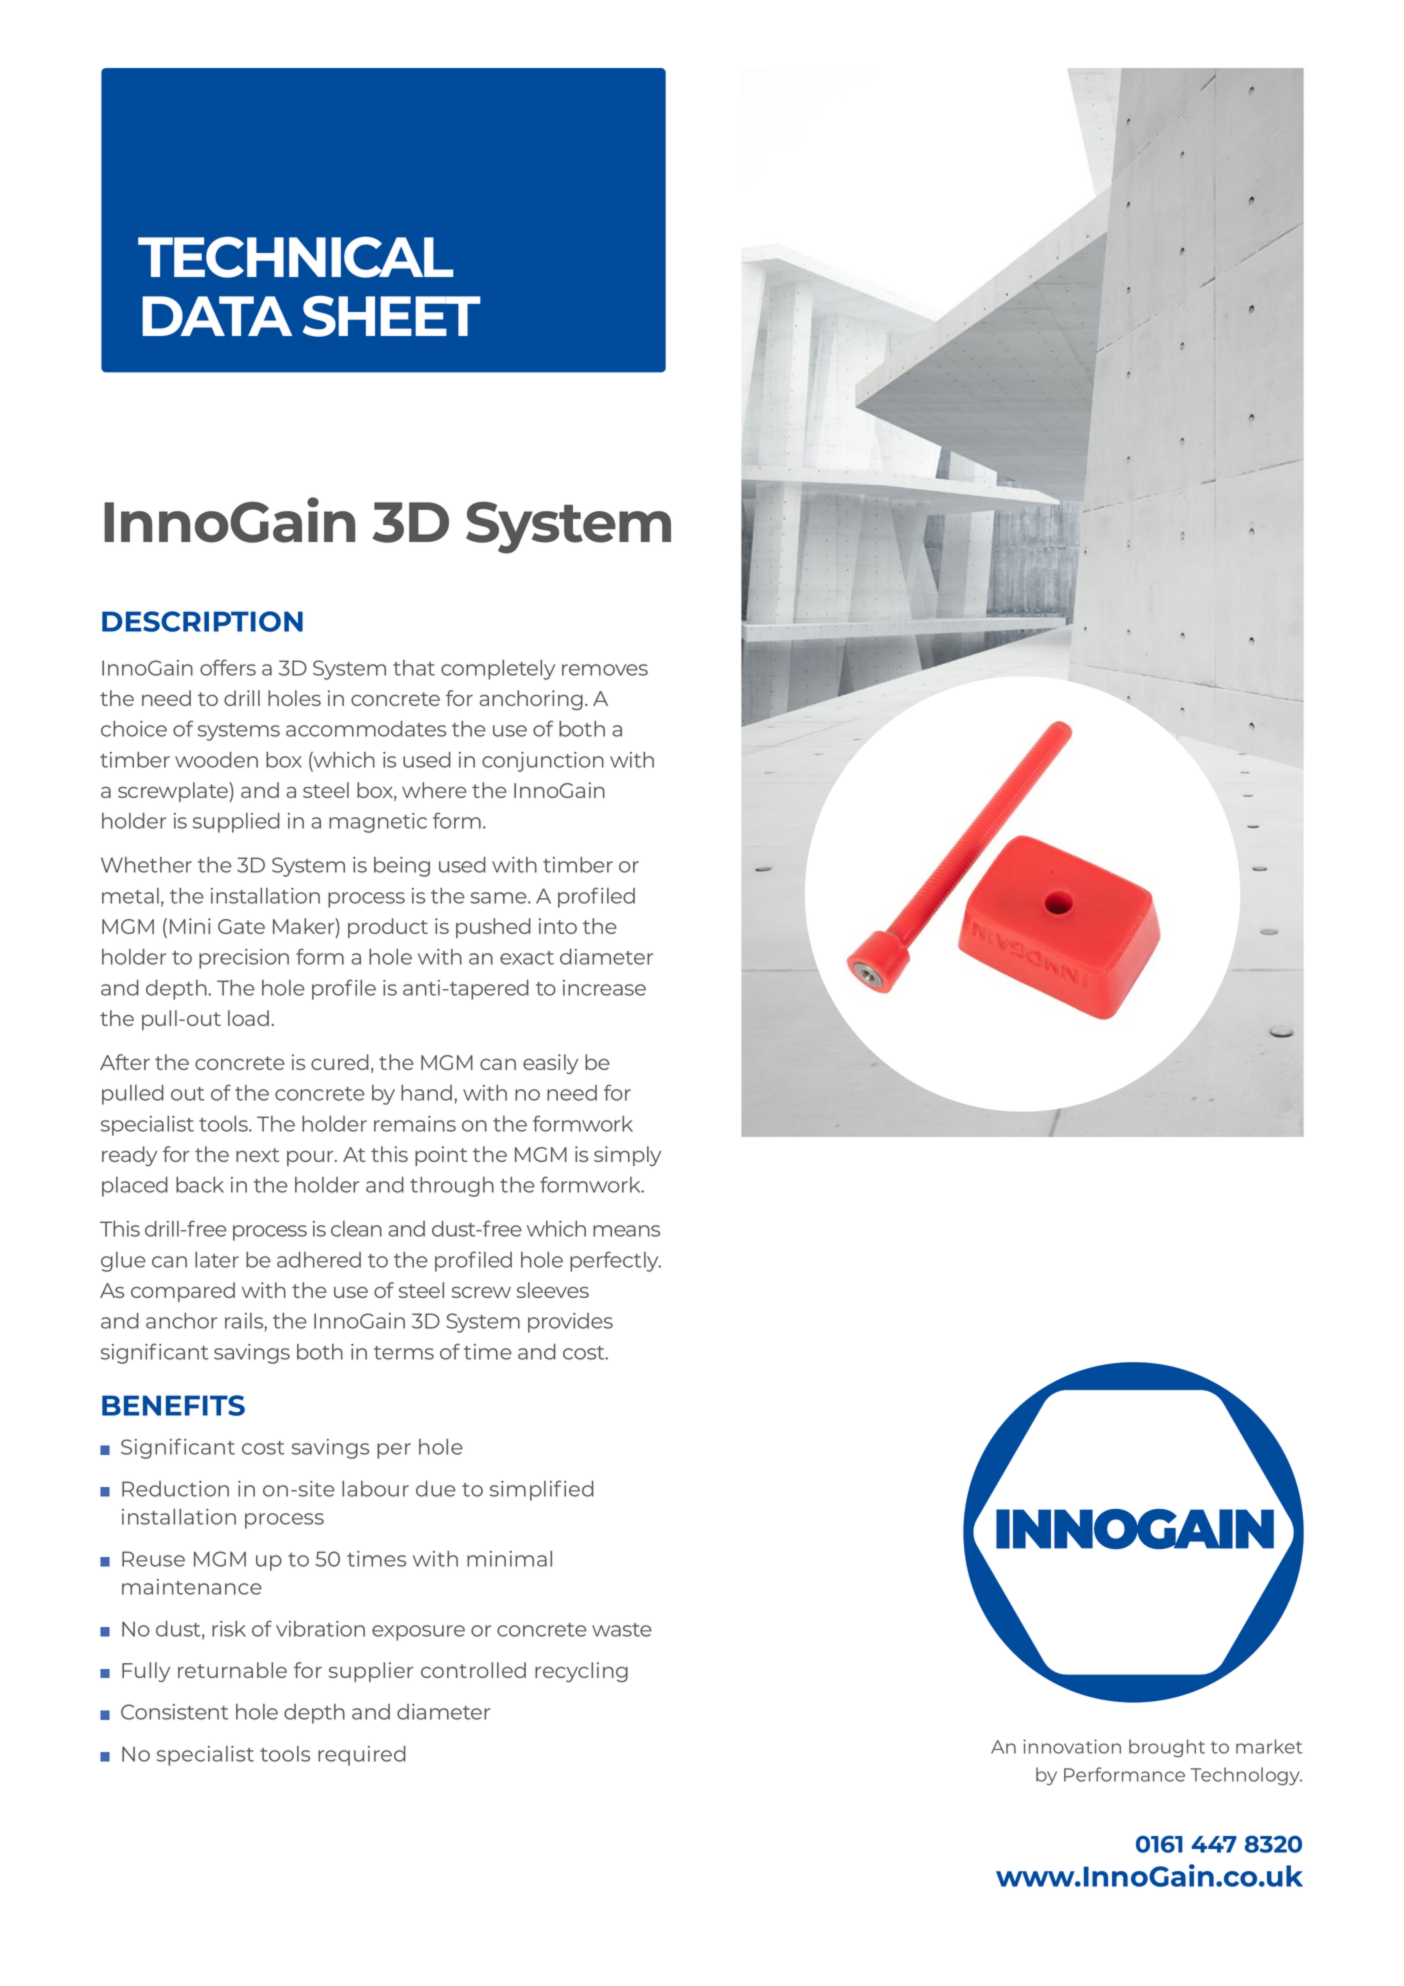 The image size is (1404, 1986). Describe the element at coordinates (543, 762) in the page. I see `conjunction` at that location.
